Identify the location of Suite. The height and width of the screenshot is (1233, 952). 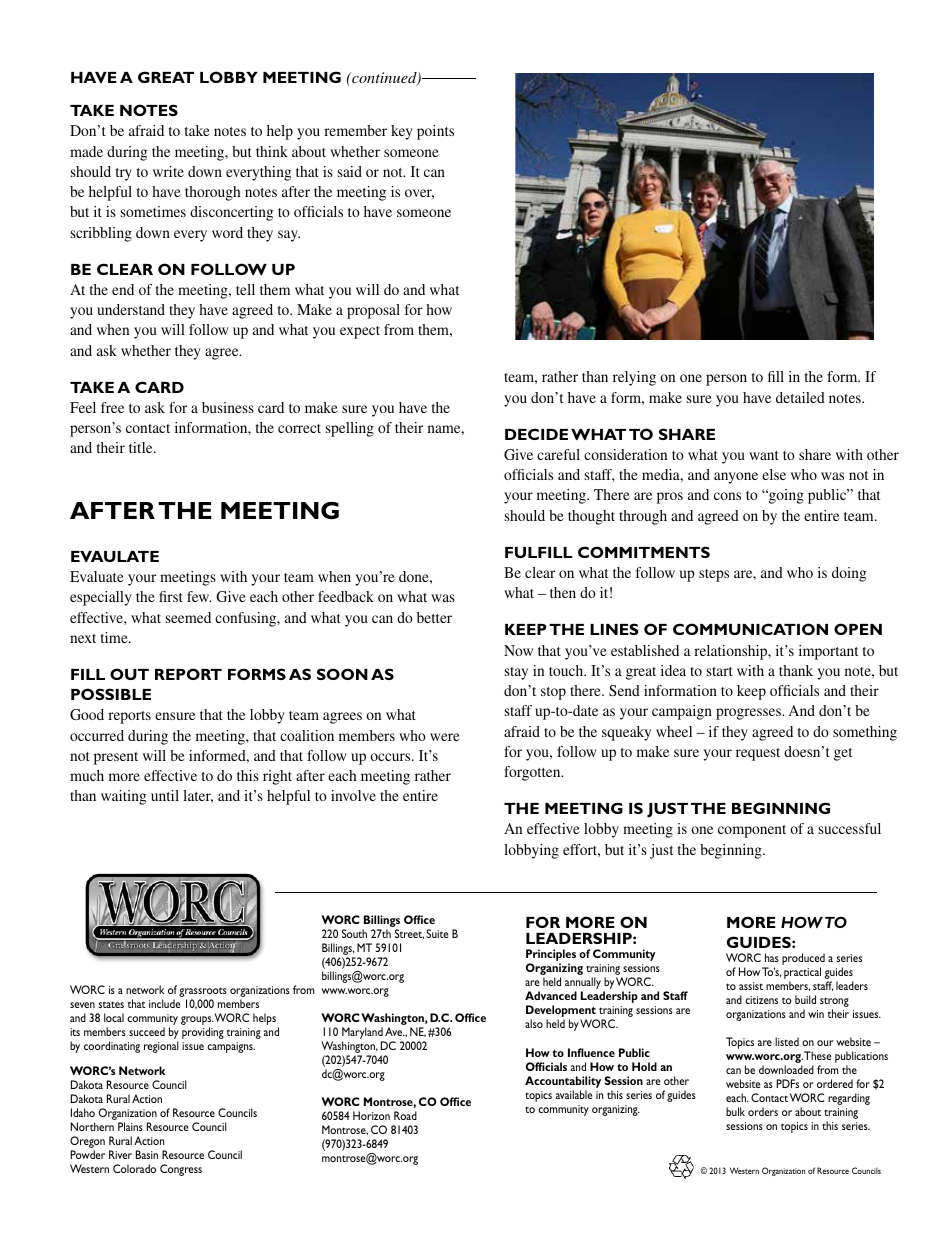
(437, 933).
